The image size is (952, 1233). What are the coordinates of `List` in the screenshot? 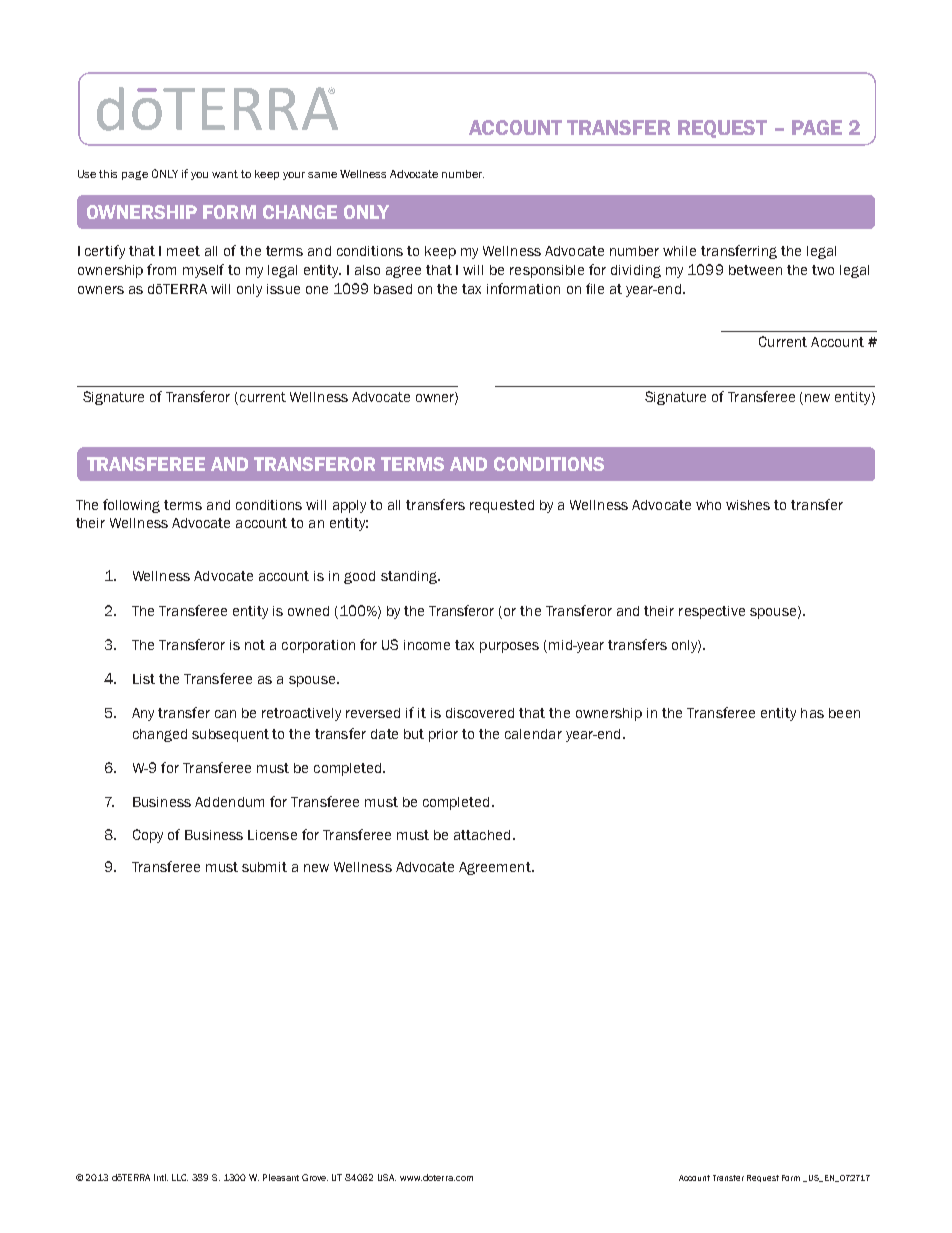 It's located at (144, 679).
